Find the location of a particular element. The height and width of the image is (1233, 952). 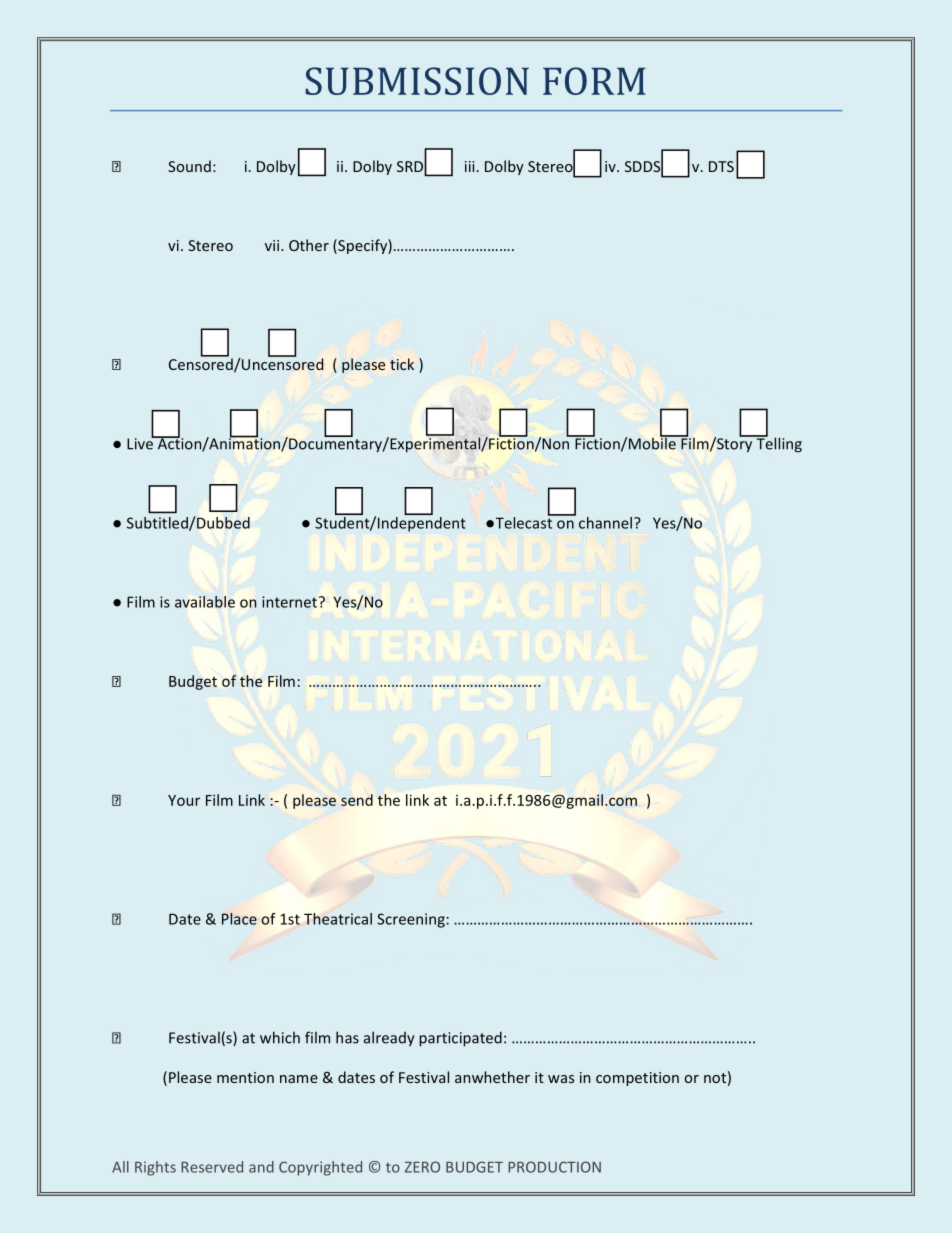

competition is located at coordinates (637, 1079).
